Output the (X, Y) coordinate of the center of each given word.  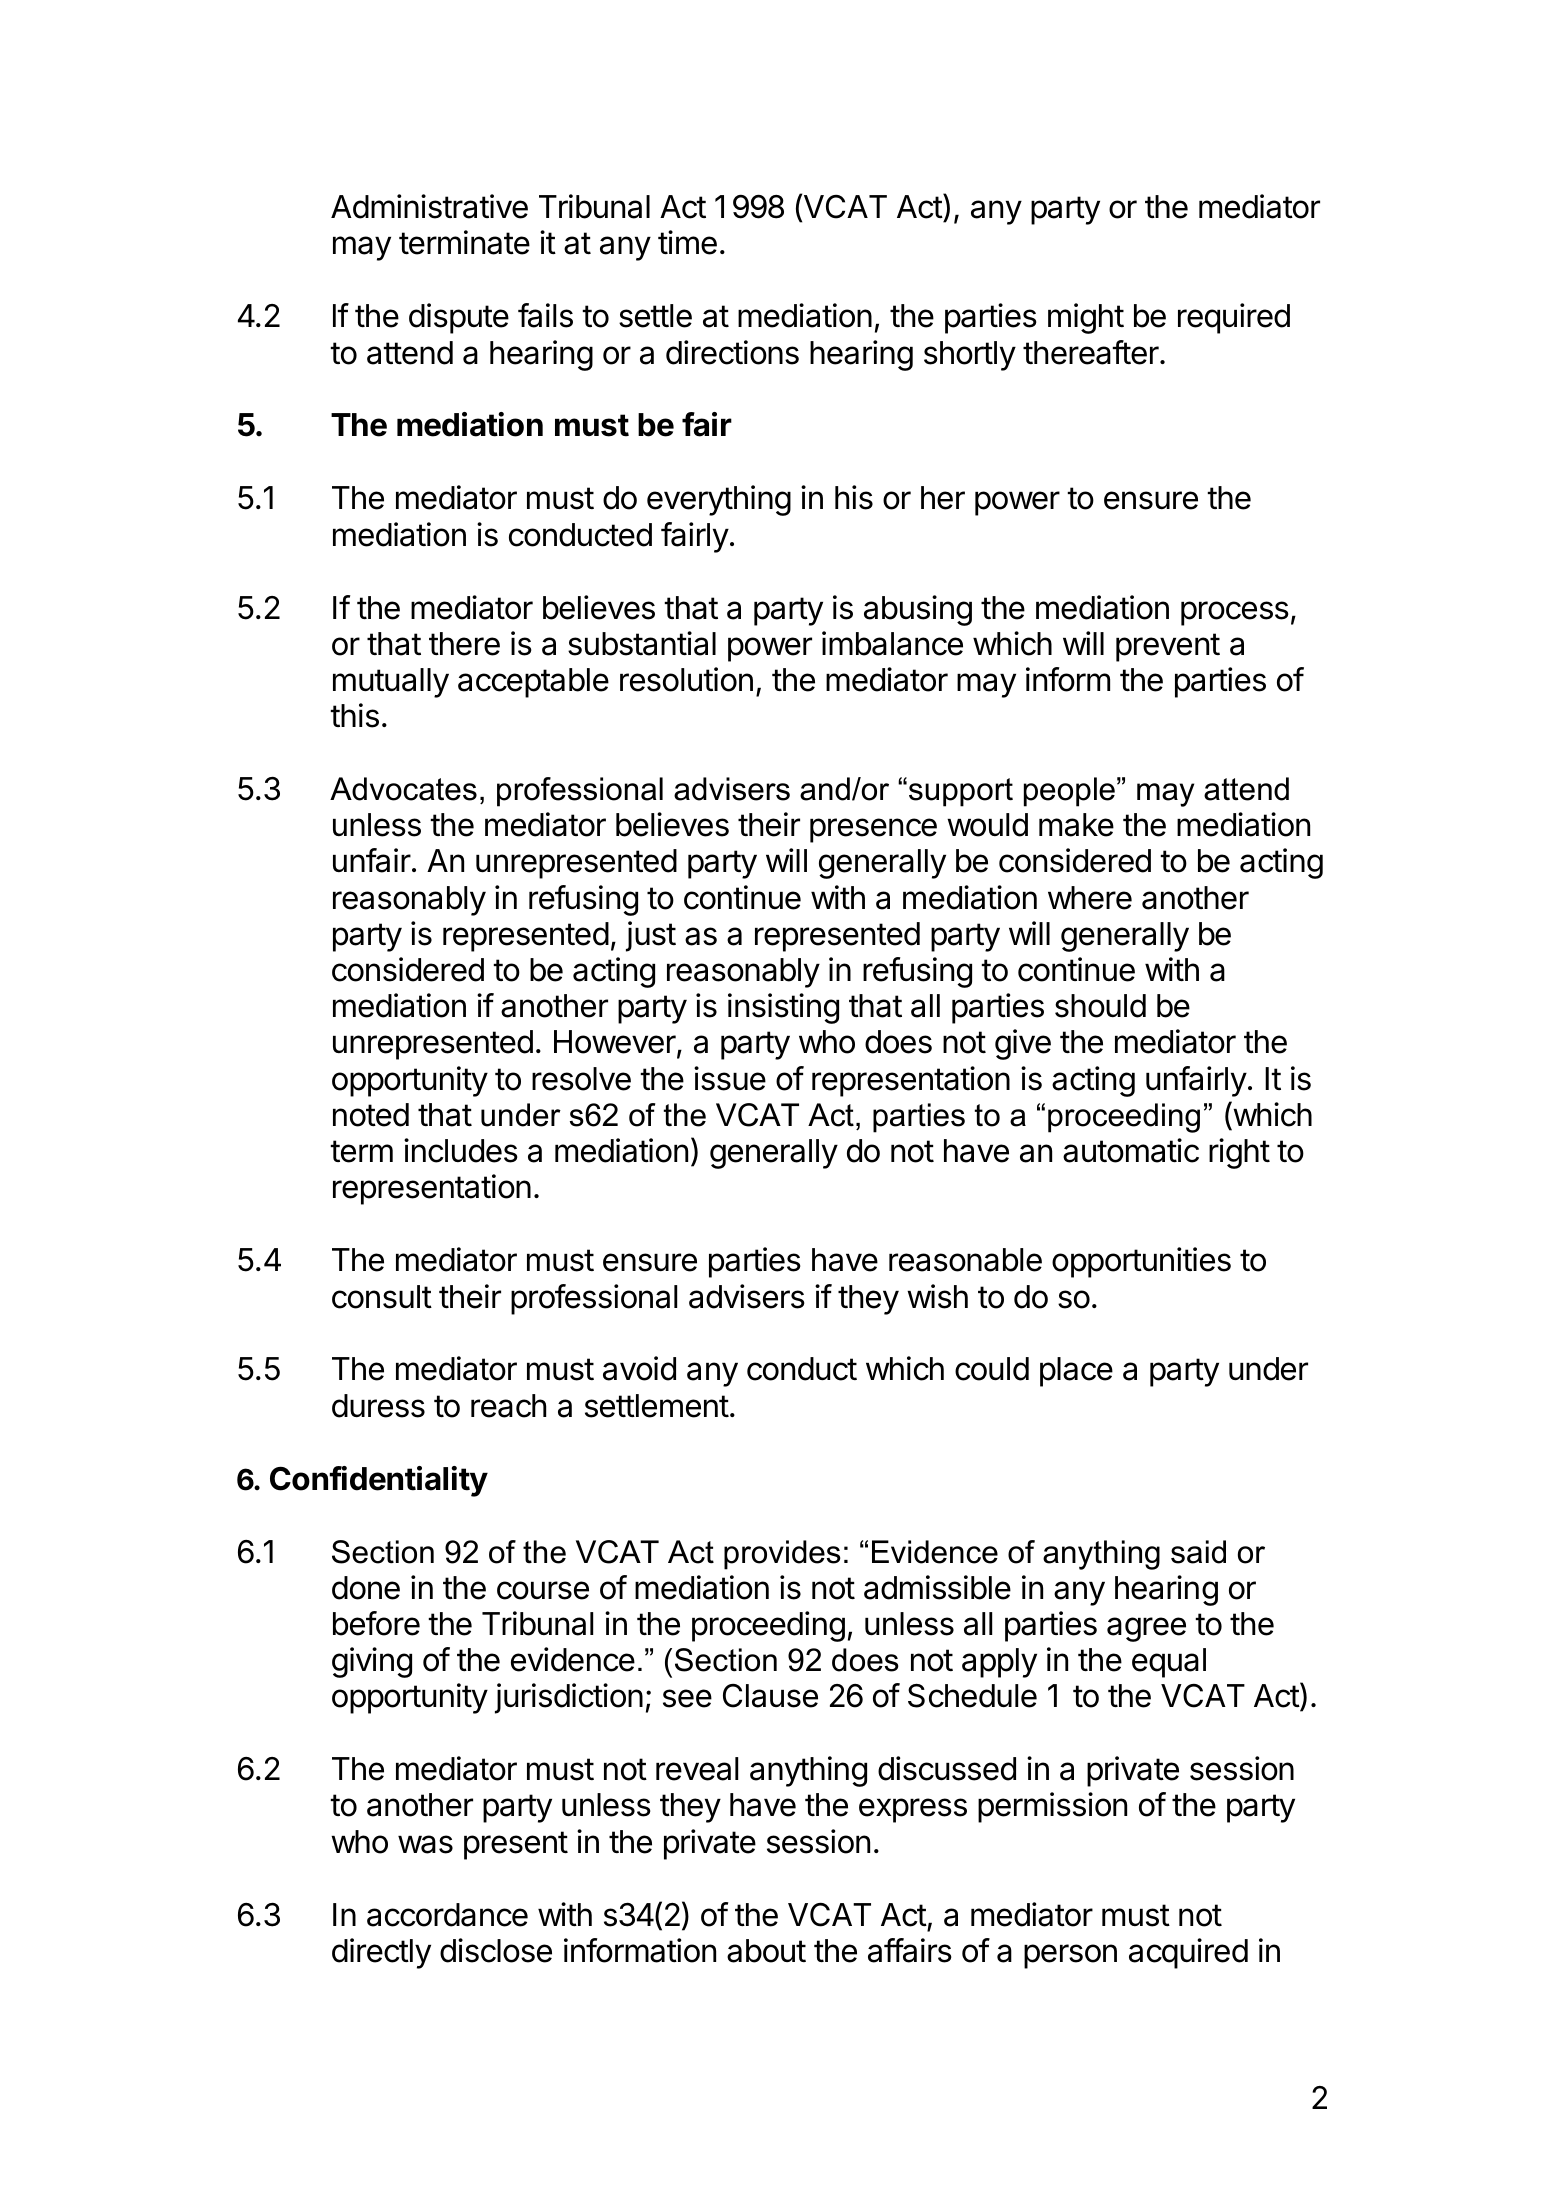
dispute (459, 318)
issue (730, 1078)
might (1086, 318)
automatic (1131, 1150)
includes (461, 1150)
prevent (1168, 647)
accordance (447, 1915)
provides (782, 1555)
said (1198, 1552)
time (687, 242)
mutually (391, 683)
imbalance (892, 643)
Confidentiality (379, 1481)
